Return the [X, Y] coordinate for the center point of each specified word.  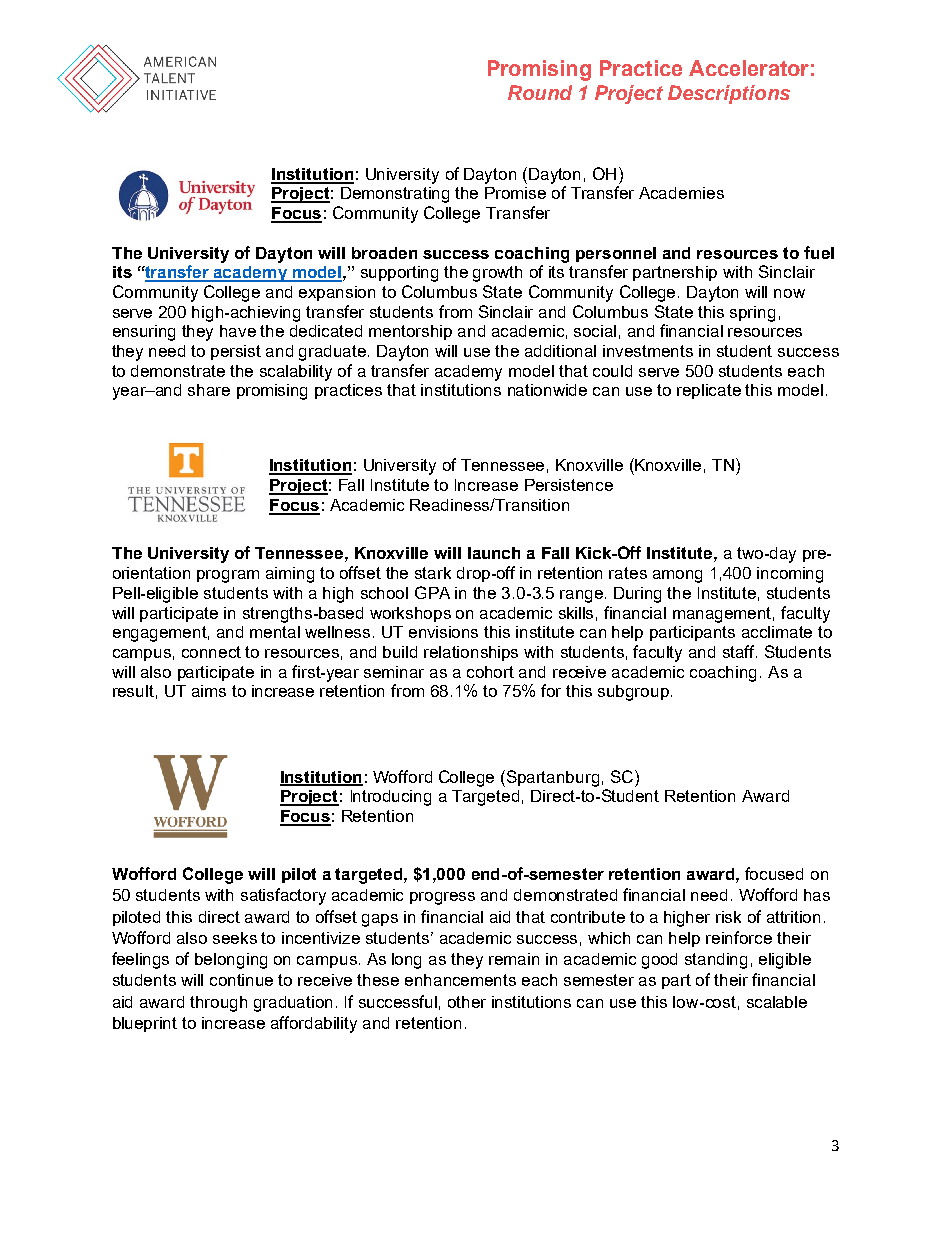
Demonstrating [395, 195]
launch [494, 553]
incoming [790, 575]
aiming [290, 575]
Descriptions [729, 94]
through [218, 1004]
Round [540, 92]
